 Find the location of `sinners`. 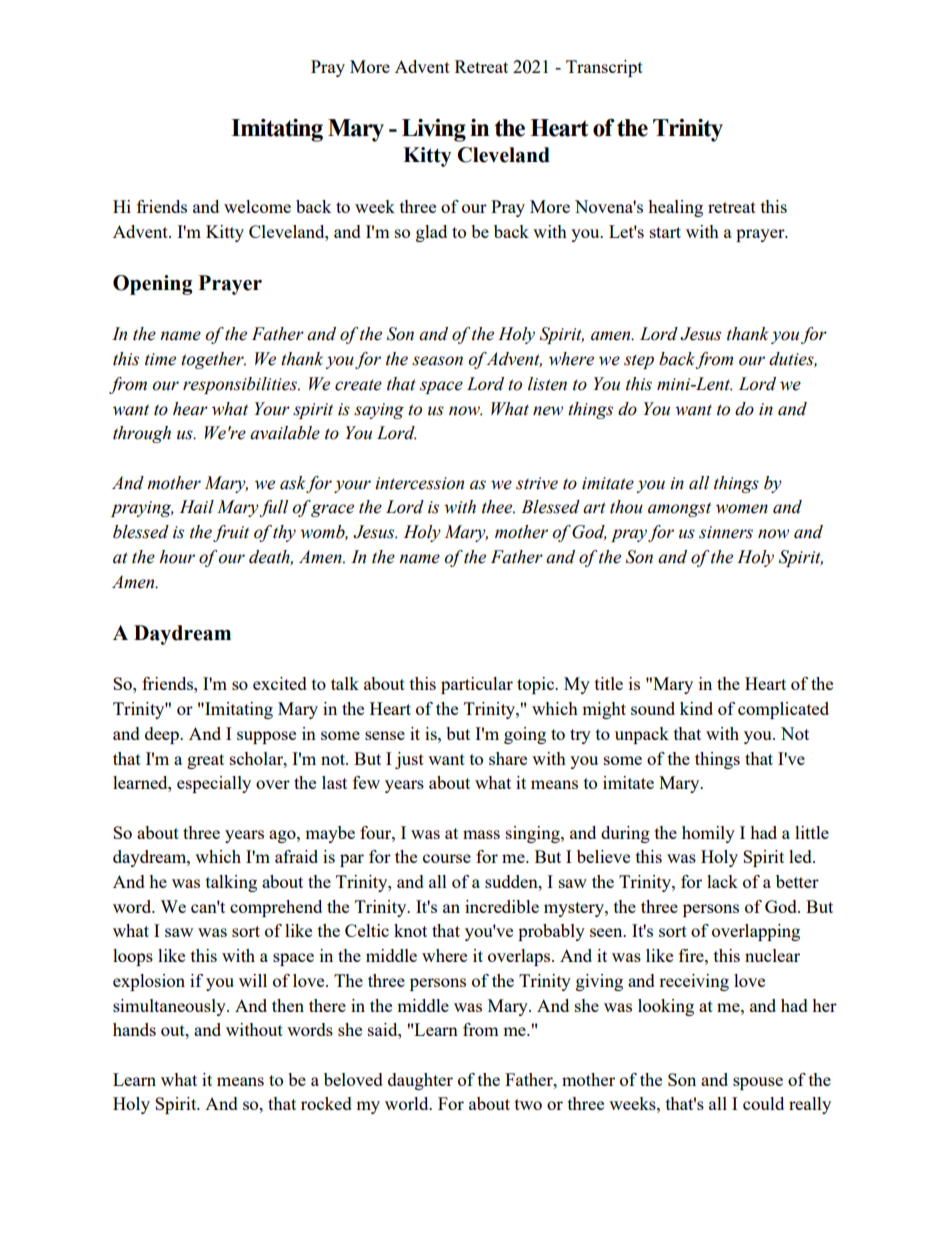

sinners is located at coordinates (726, 532).
